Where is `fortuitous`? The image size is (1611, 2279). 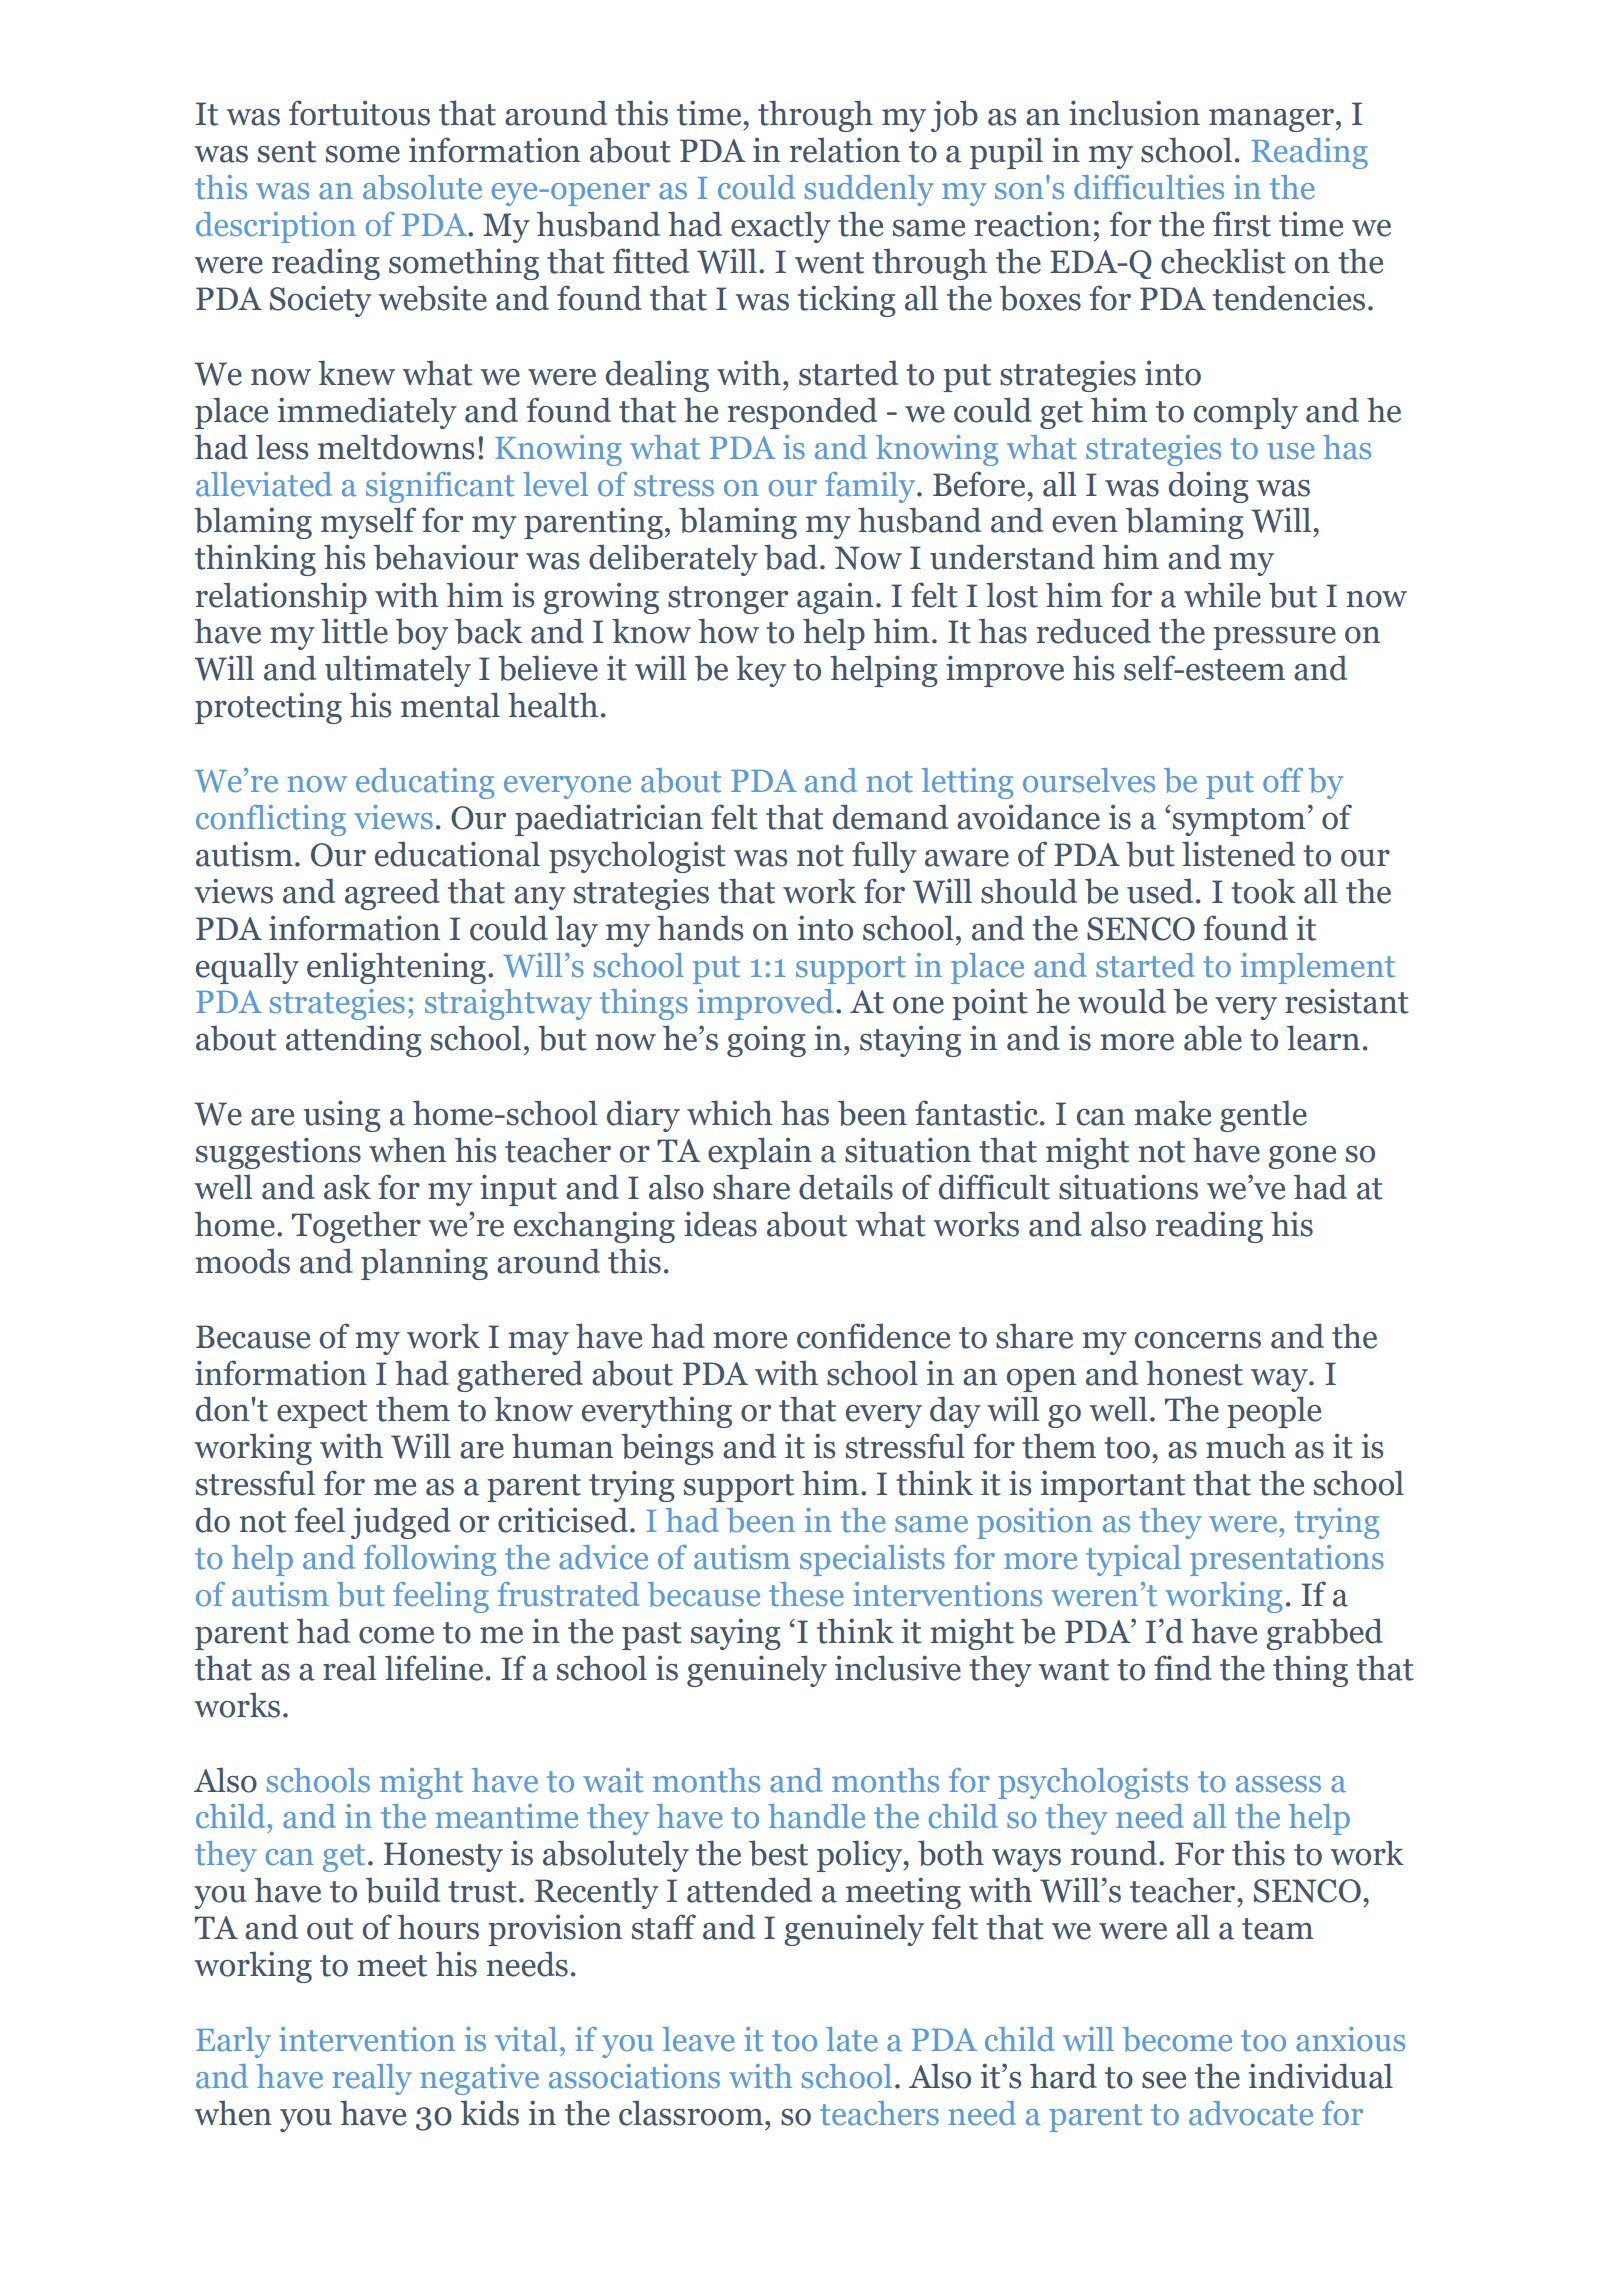 fortuitous is located at coordinates (359, 113).
